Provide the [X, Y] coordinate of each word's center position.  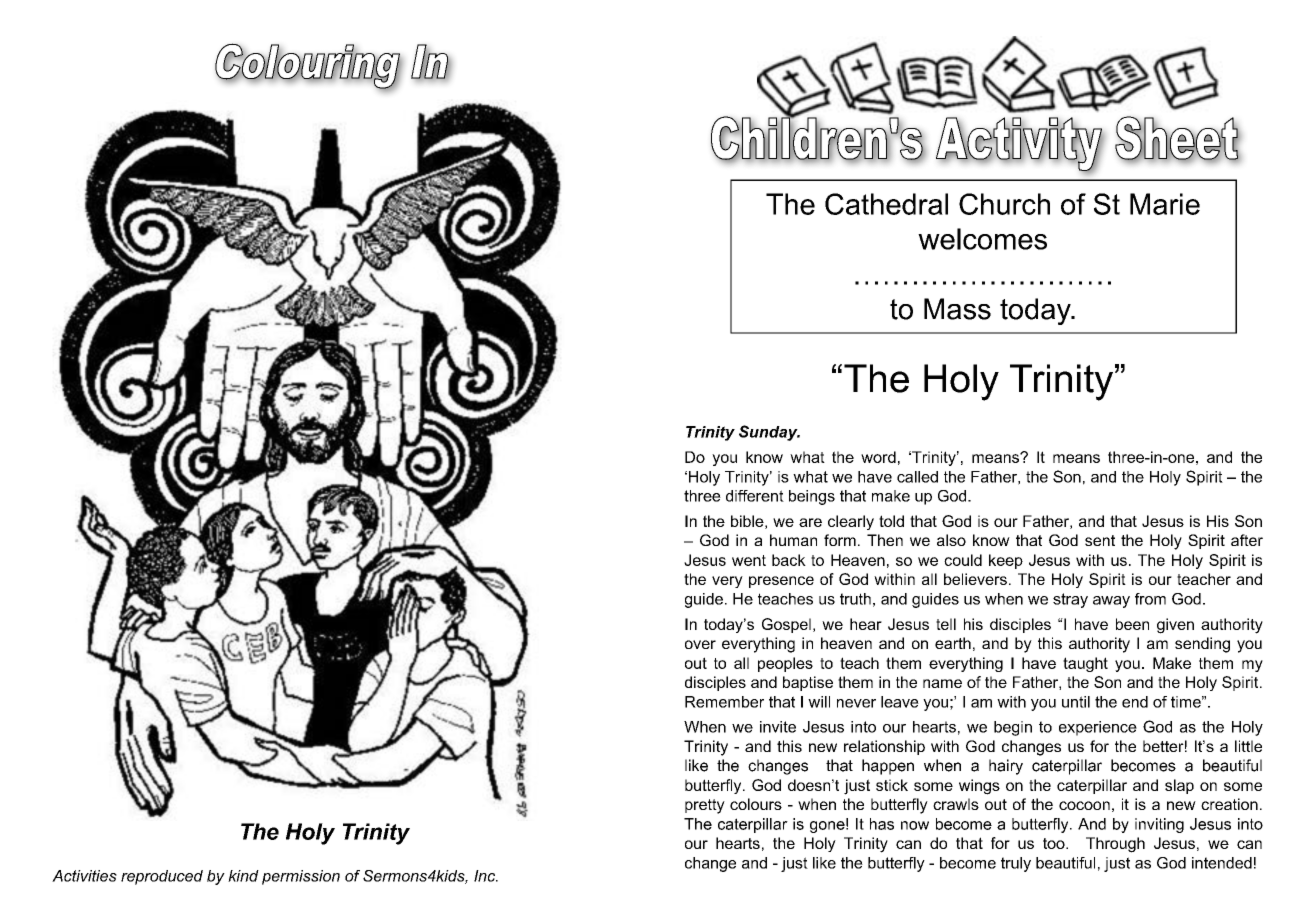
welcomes [982, 239]
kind [243, 876]
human [793, 540]
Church [1004, 204]
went [749, 560]
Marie [1165, 204]
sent [1100, 540]
